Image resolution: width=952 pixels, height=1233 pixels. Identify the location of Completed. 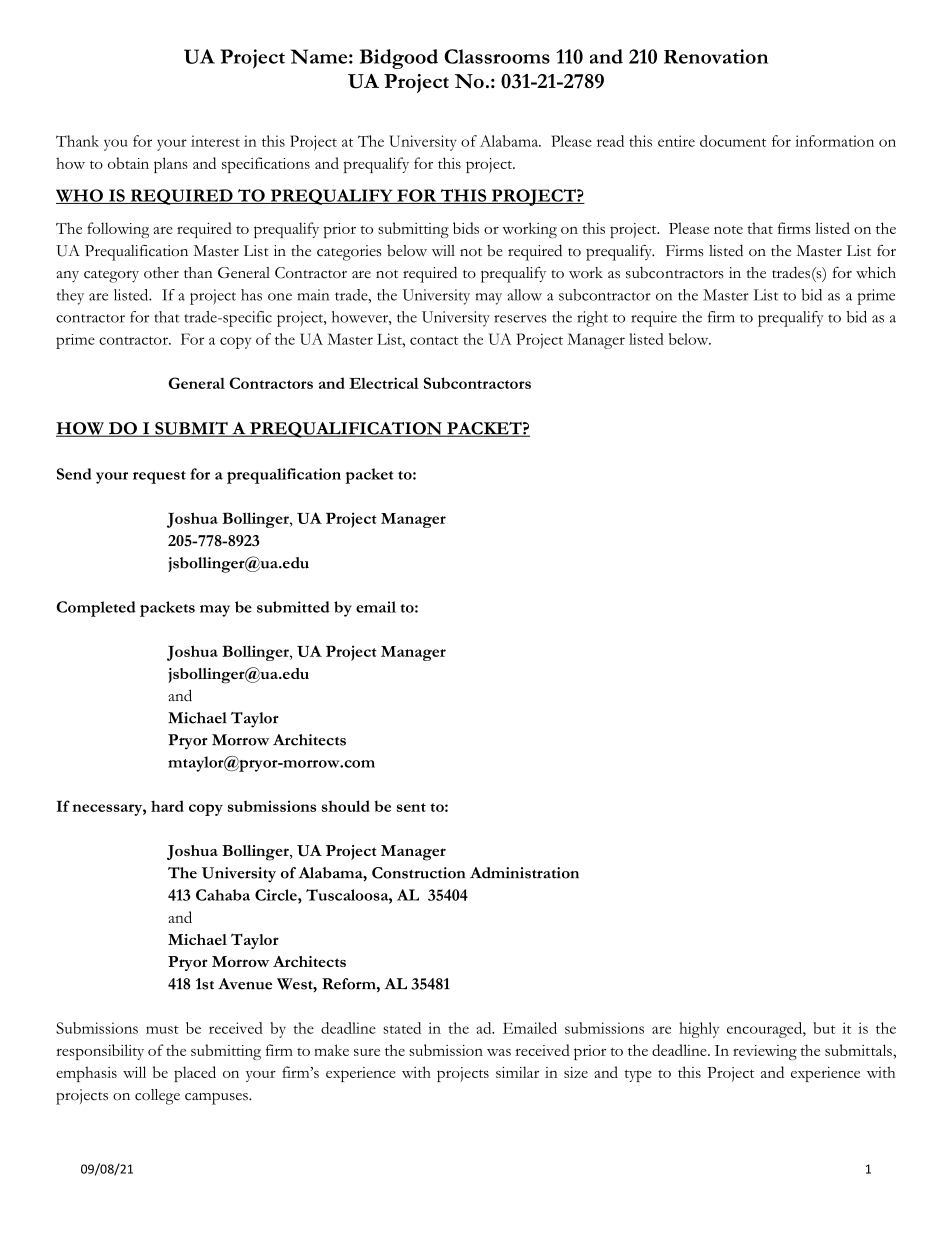
(96, 609).
